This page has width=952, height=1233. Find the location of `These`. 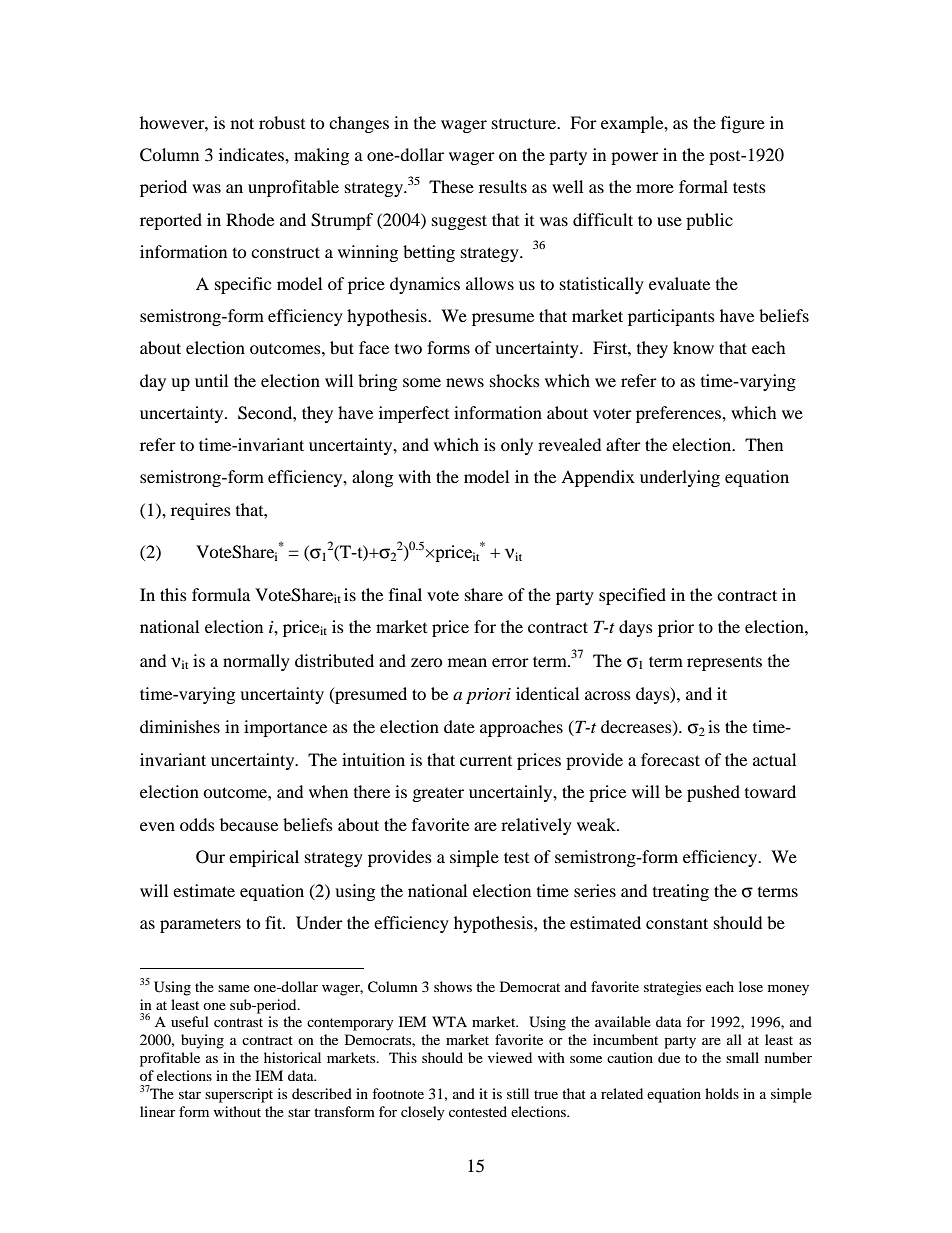

These is located at coordinates (451, 186).
